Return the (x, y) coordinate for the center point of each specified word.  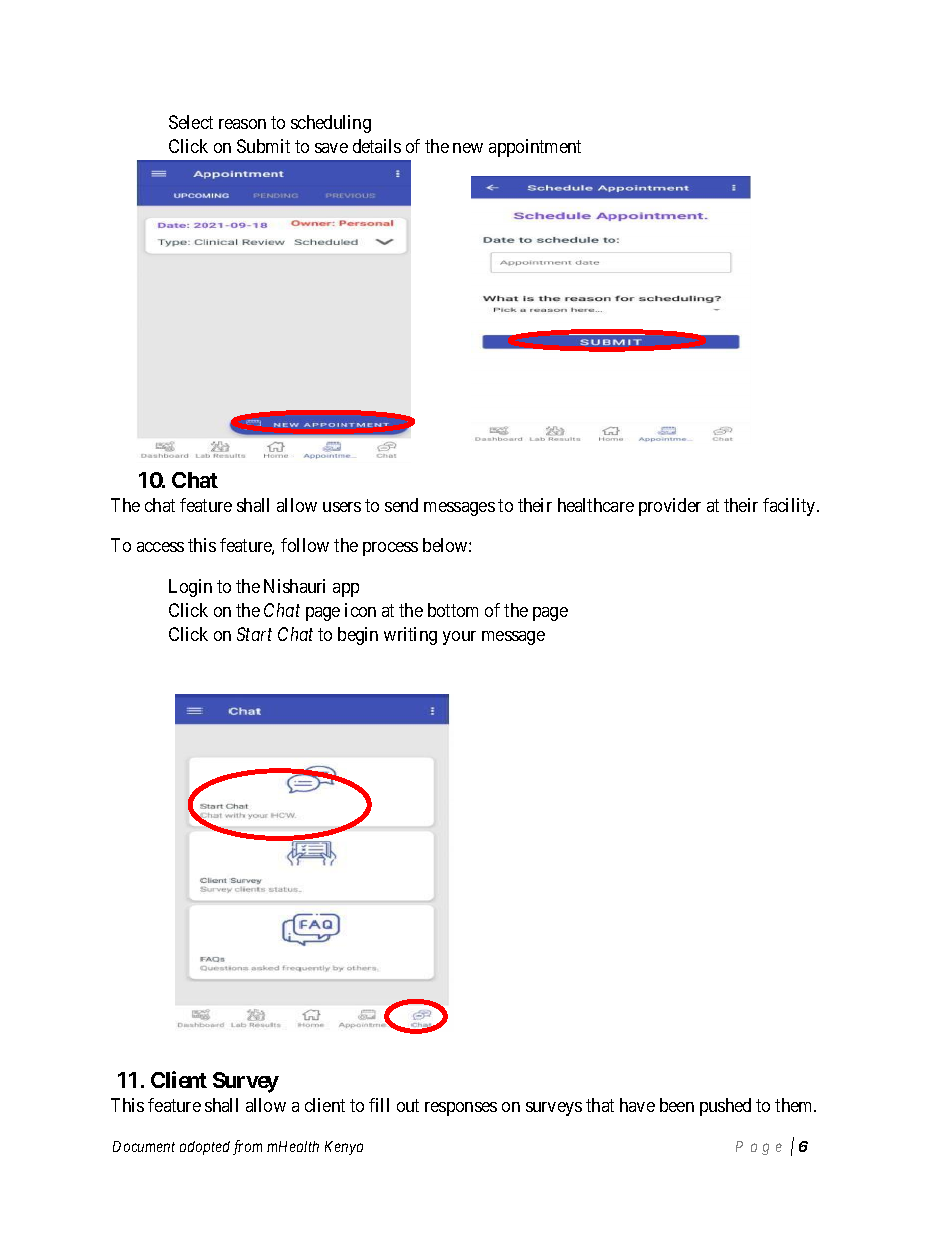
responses (461, 1109)
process (390, 549)
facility (790, 507)
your (459, 638)
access (160, 547)
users (342, 507)
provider (670, 507)
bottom (453, 610)
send (401, 505)
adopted (205, 1148)
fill (379, 1105)
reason (242, 124)
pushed (725, 1107)
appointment (535, 148)
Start (254, 634)
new (468, 148)
